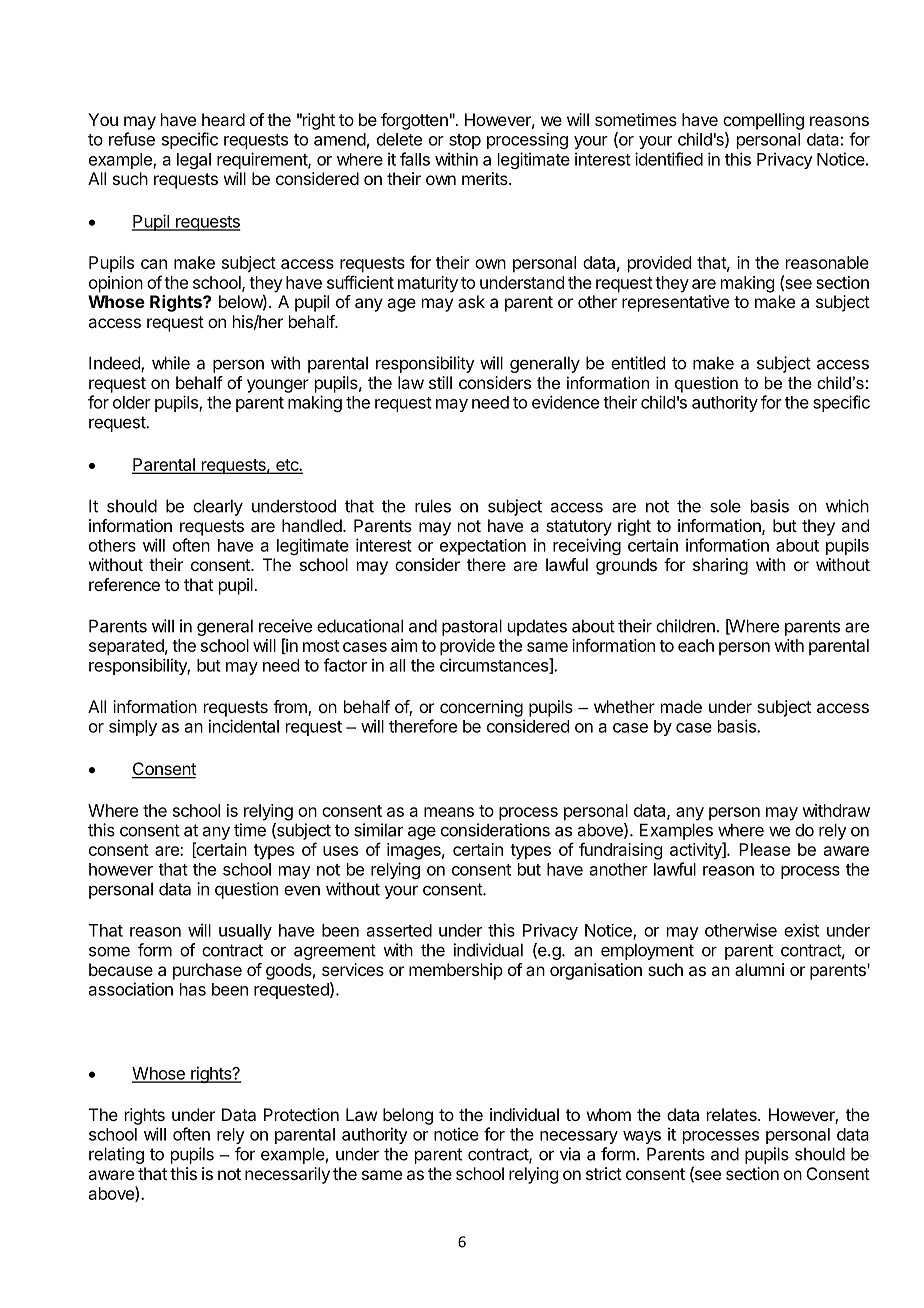  I want to click on belong, so click(408, 1116).
